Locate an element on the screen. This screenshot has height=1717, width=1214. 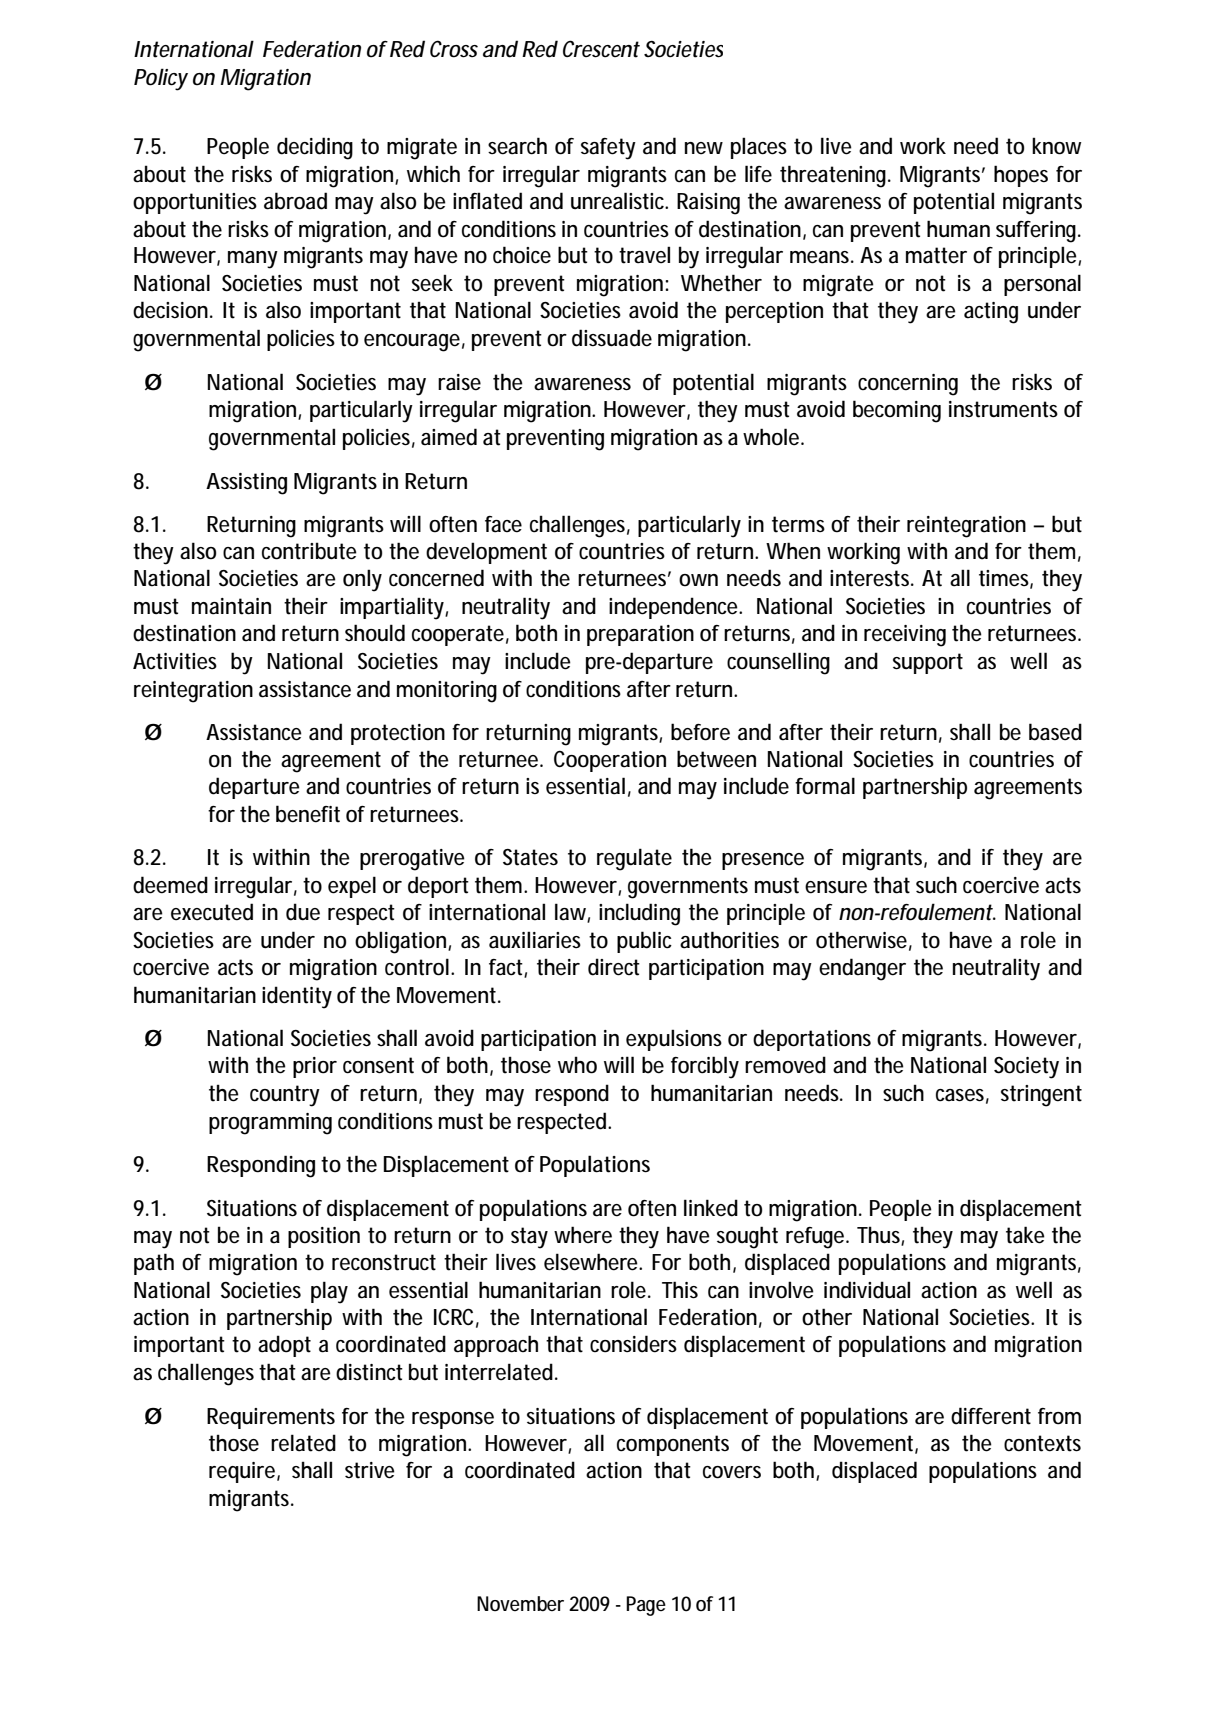
regulate is located at coordinates (634, 859).
